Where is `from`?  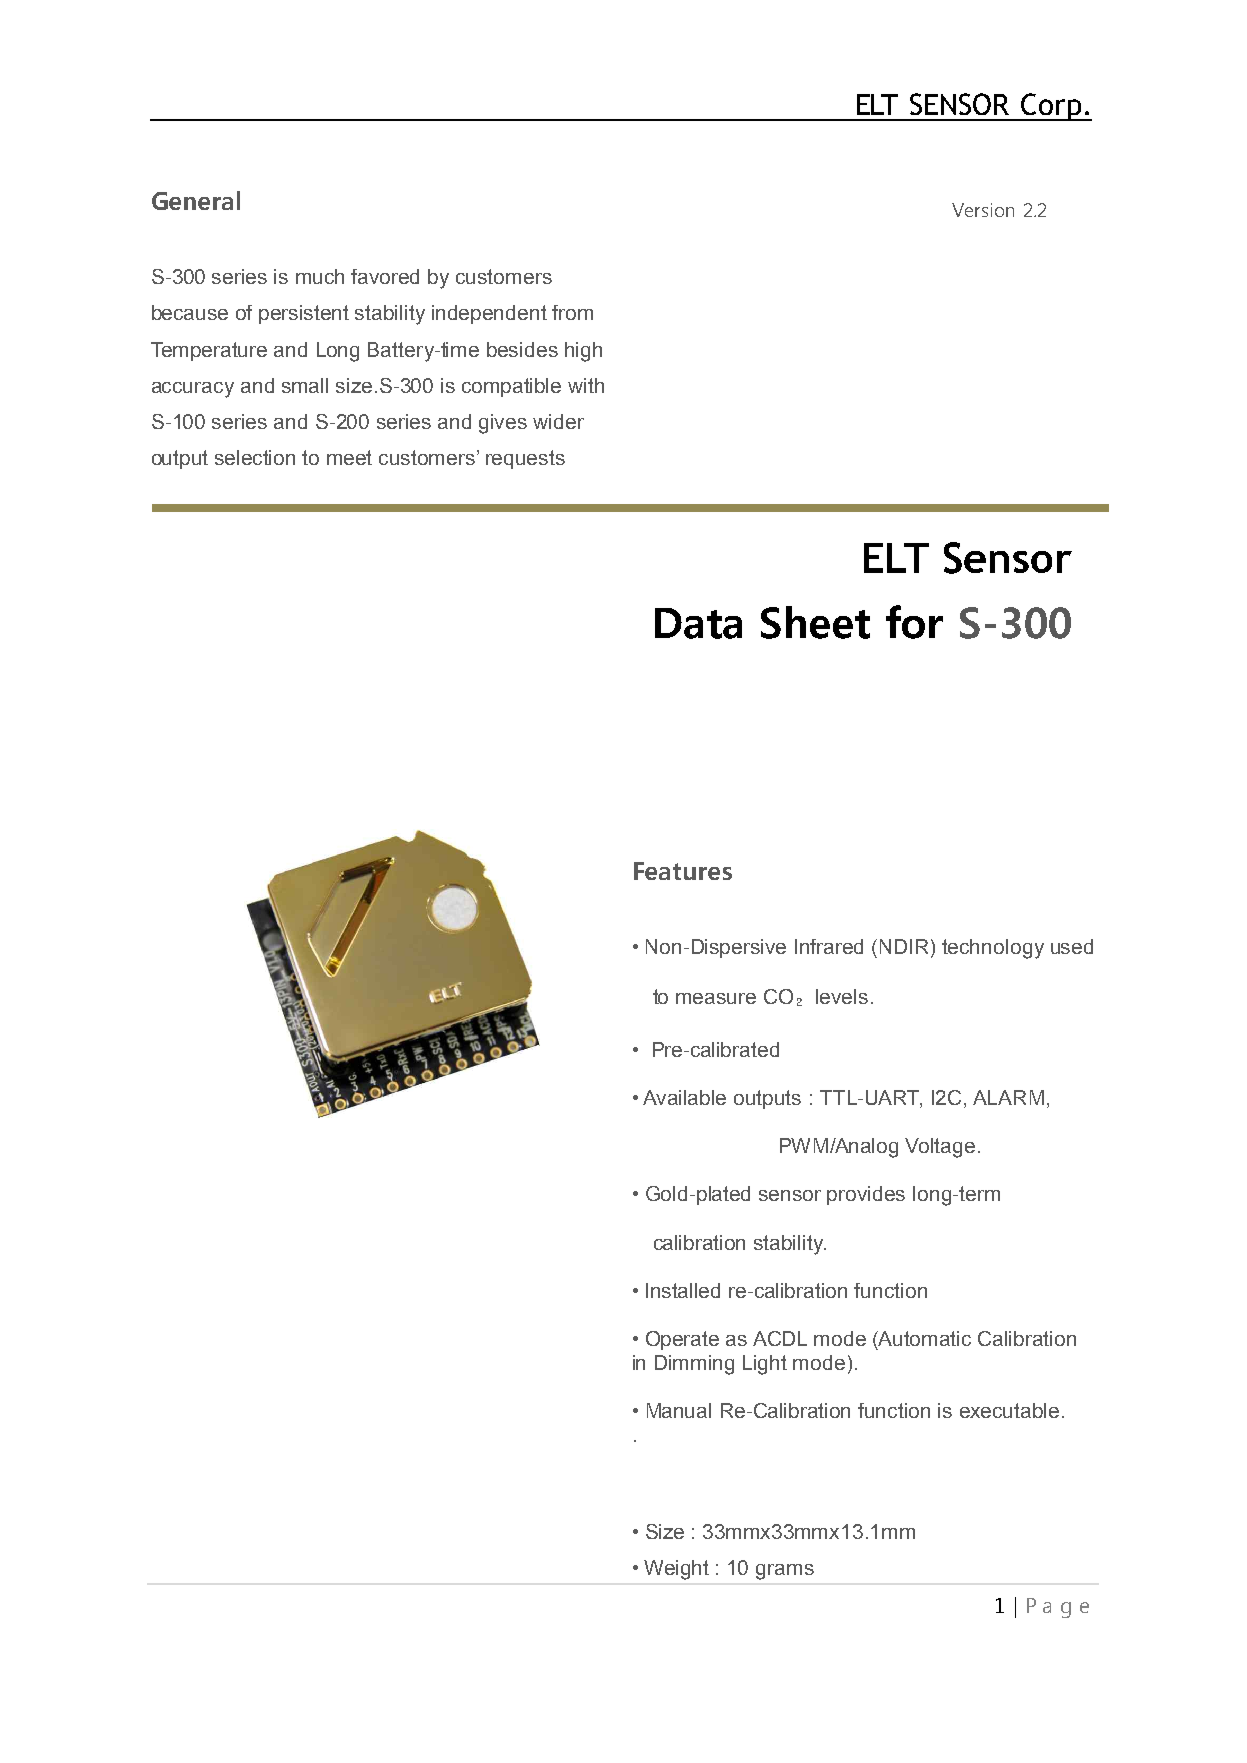
from is located at coordinates (572, 312).
